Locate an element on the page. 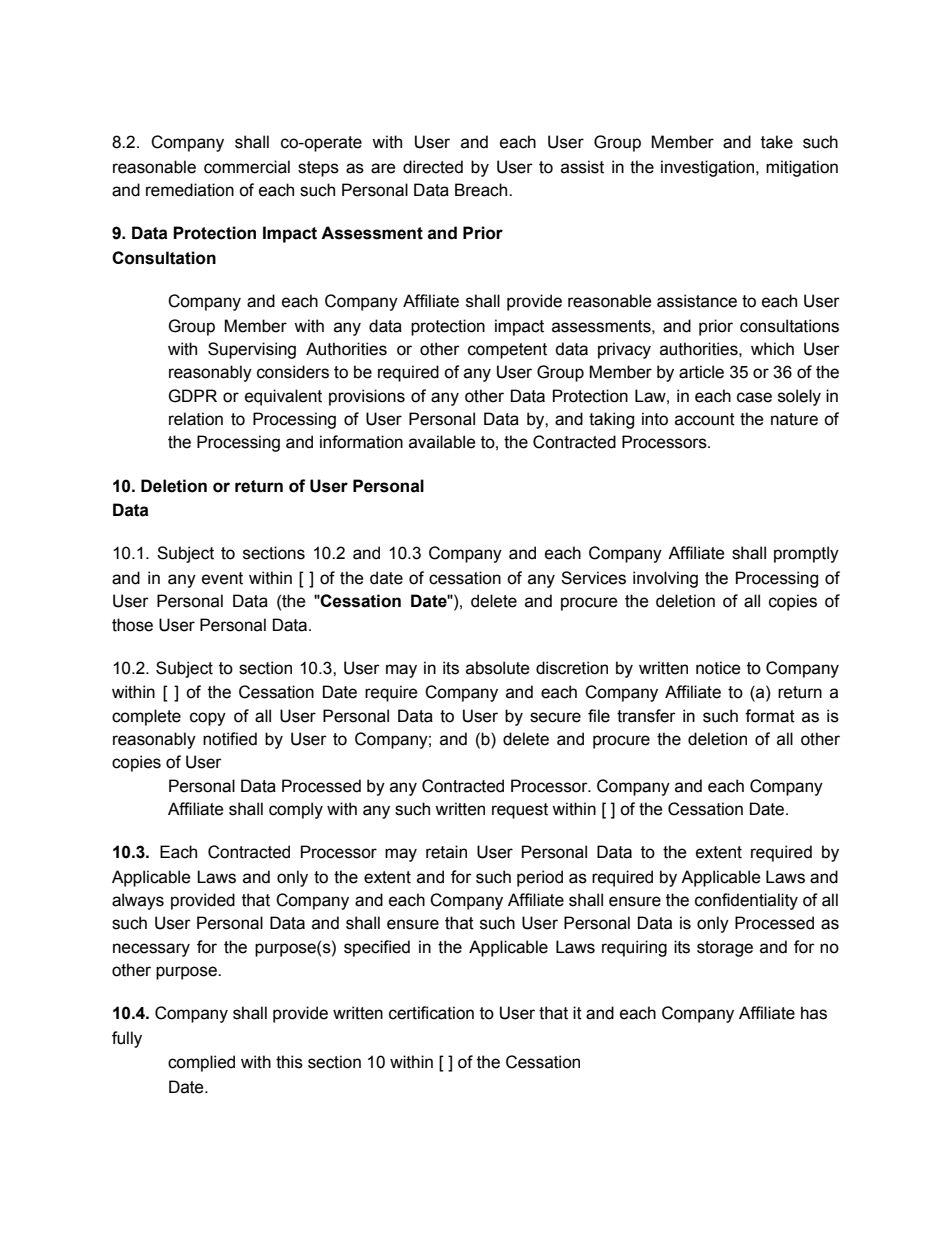 The image size is (952, 1233). certification is located at coordinates (431, 1013).
